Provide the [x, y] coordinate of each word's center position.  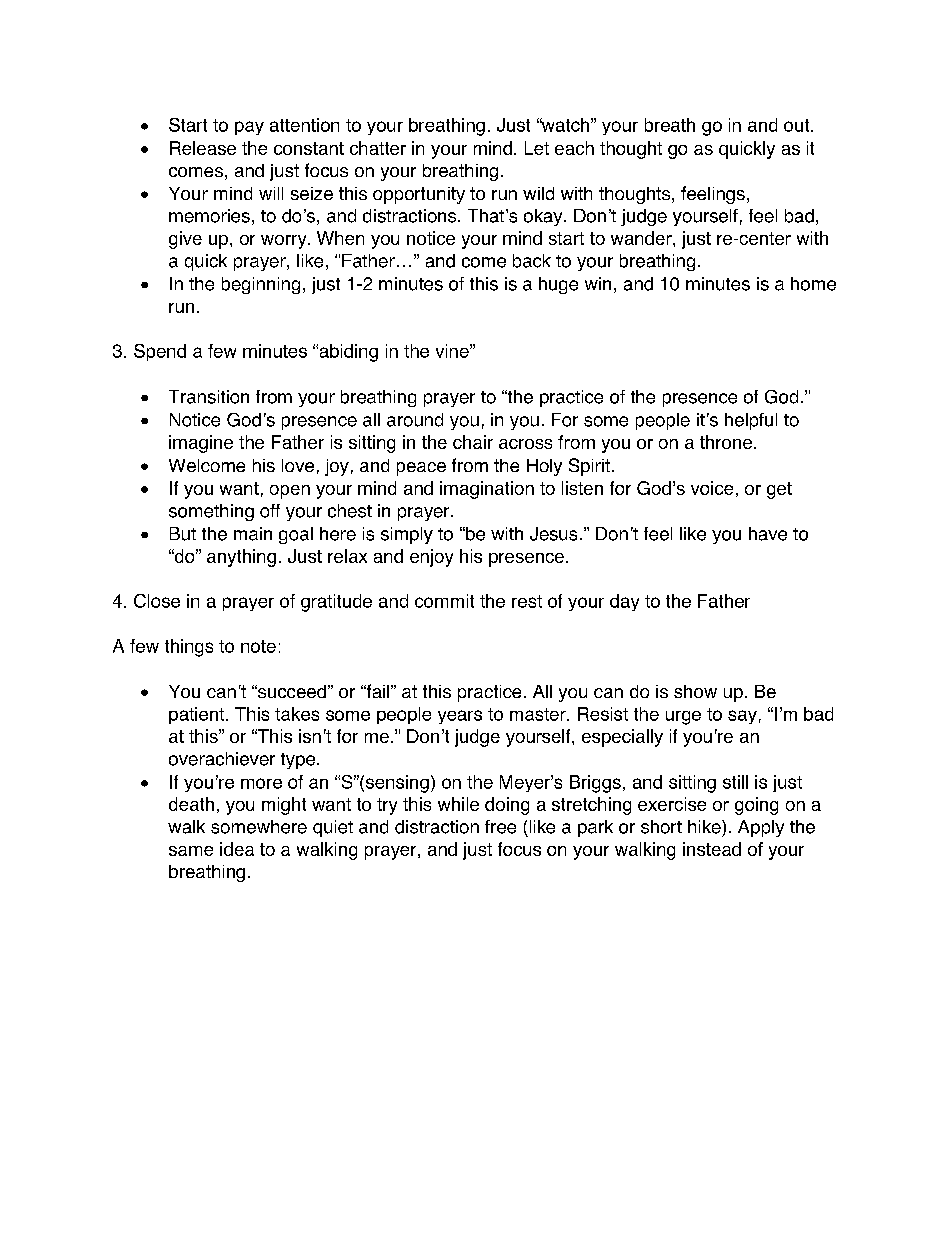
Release [203, 148]
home [813, 284]
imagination [487, 490]
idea [237, 849]
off [270, 511]
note [258, 646]
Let [537, 148]
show [695, 691]
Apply [761, 828]
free [500, 827]
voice [712, 488]
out [798, 125]
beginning [261, 285]
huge [558, 285]
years [460, 717]
